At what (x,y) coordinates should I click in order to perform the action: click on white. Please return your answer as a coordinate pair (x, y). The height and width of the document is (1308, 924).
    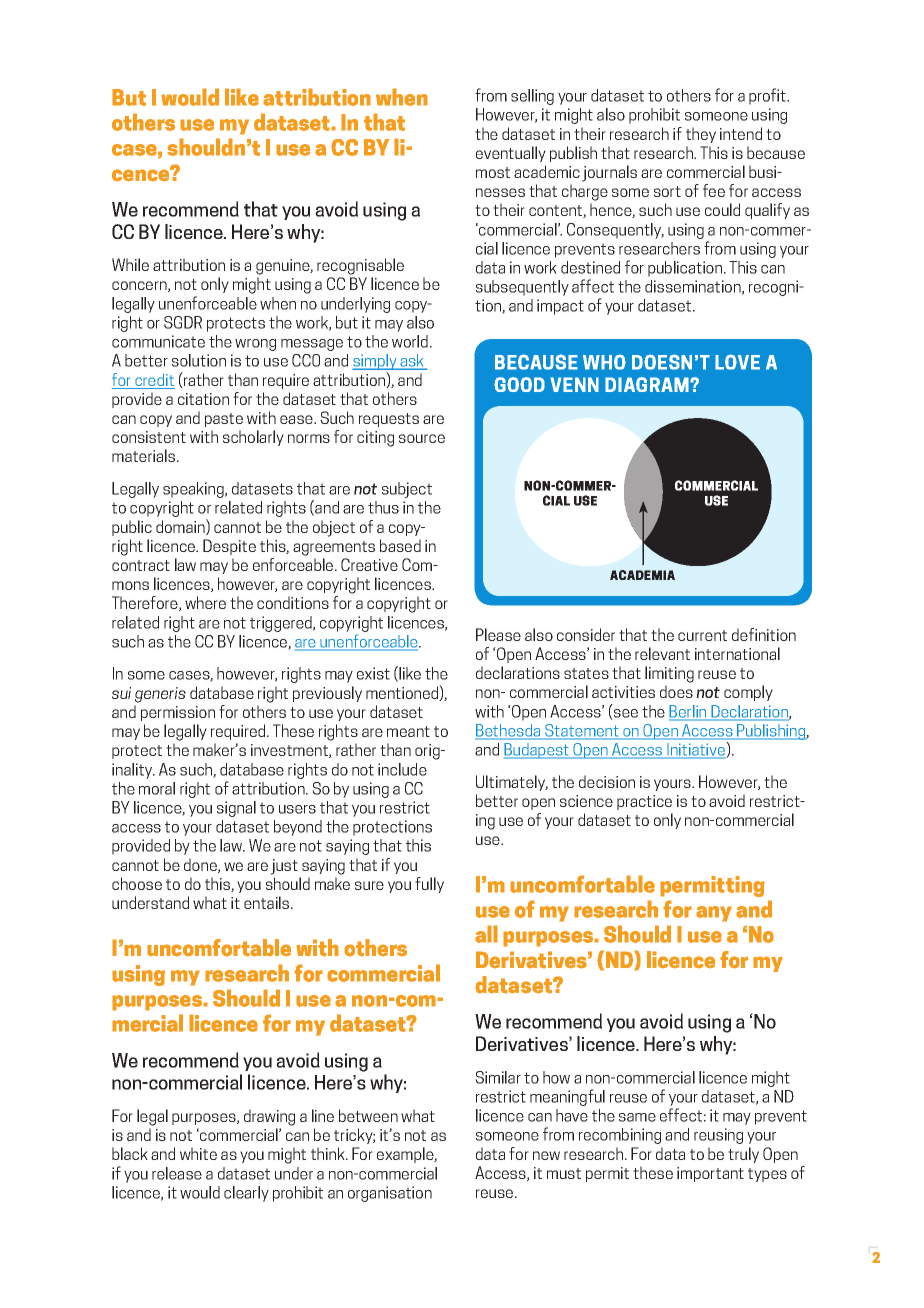
    Looking at the image, I should click on (198, 1153).
